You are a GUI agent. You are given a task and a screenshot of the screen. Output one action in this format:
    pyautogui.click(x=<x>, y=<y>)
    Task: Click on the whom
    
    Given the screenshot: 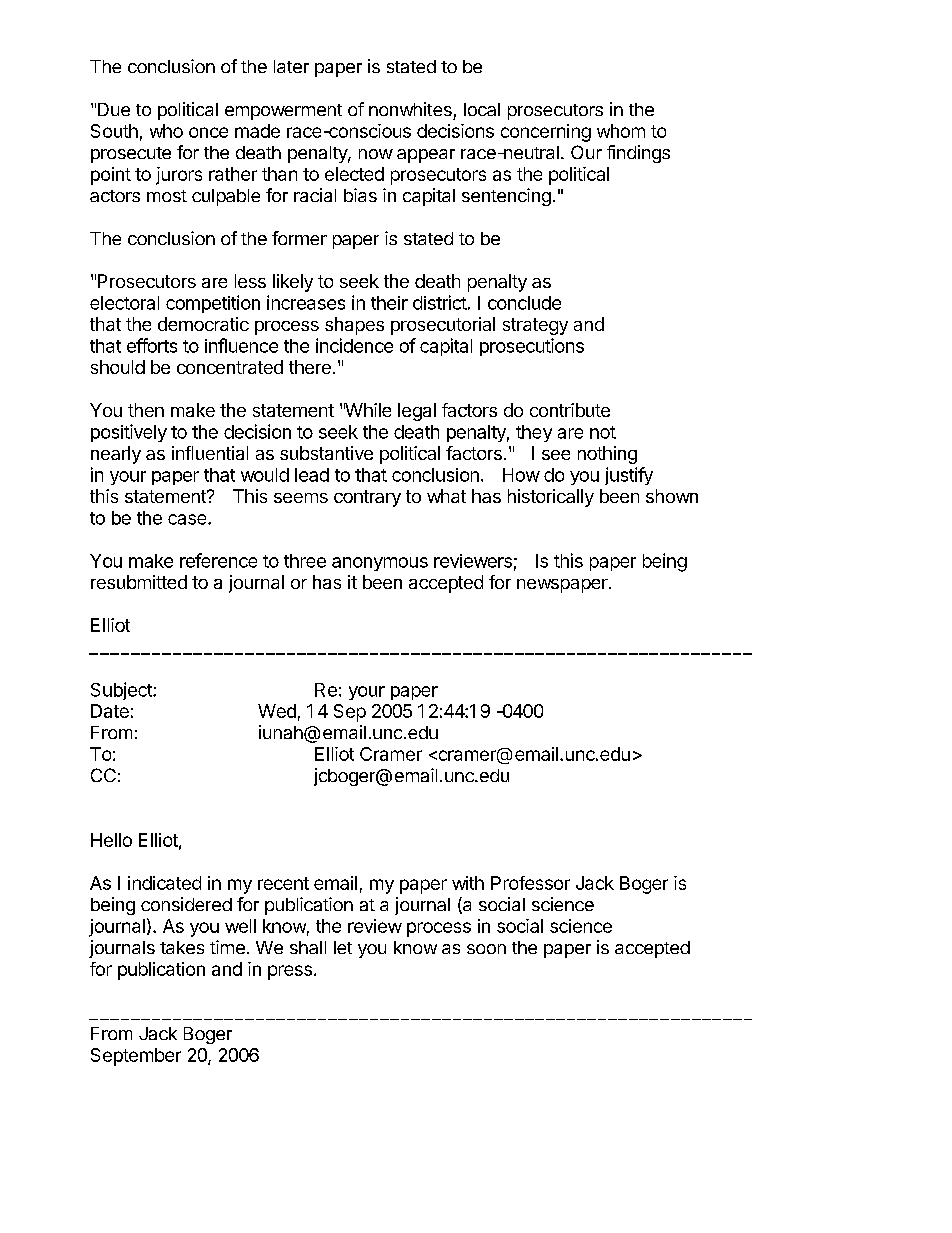 What is the action you would take?
    pyautogui.click(x=621, y=131)
